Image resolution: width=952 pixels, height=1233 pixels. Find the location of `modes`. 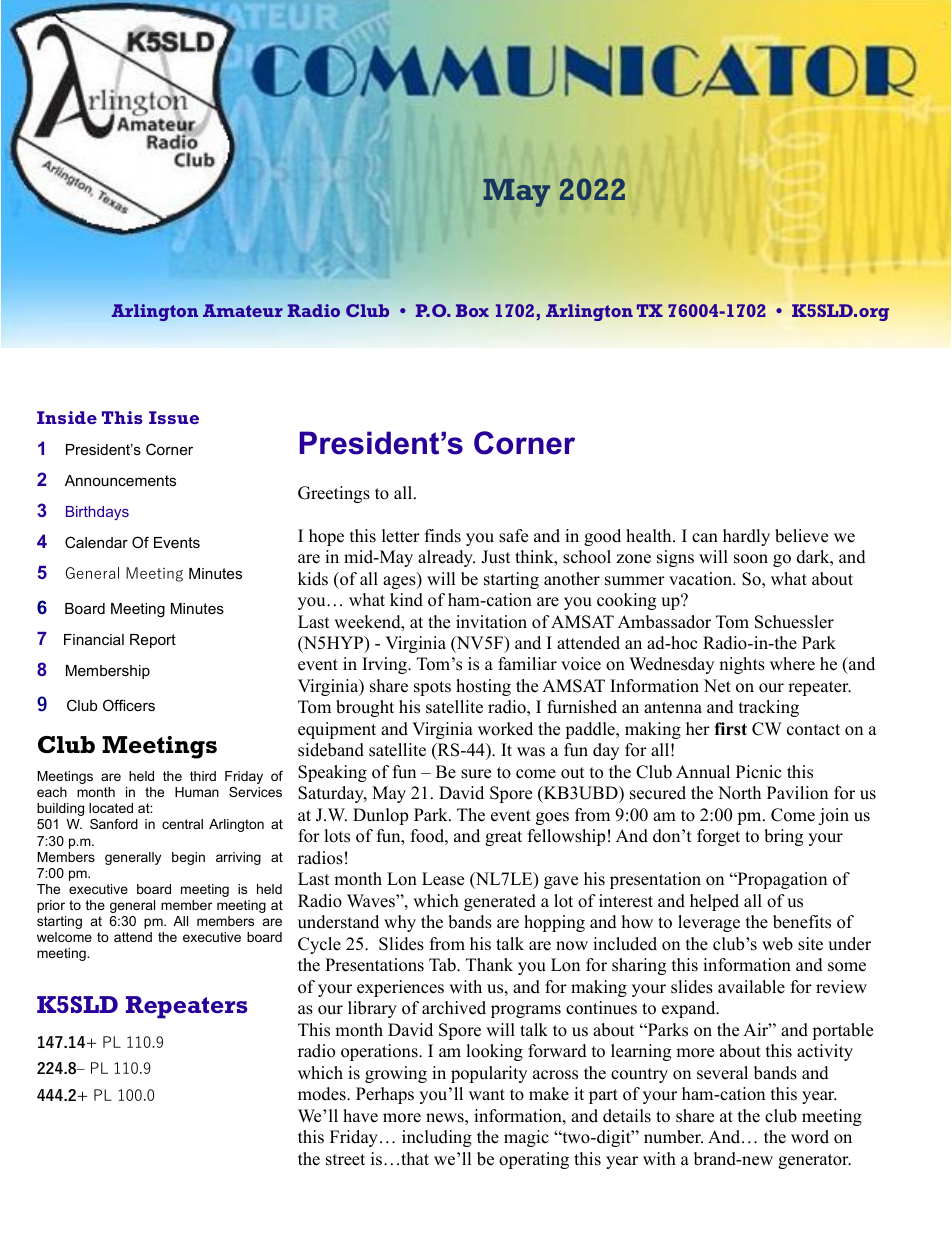

modes is located at coordinates (323, 1094).
